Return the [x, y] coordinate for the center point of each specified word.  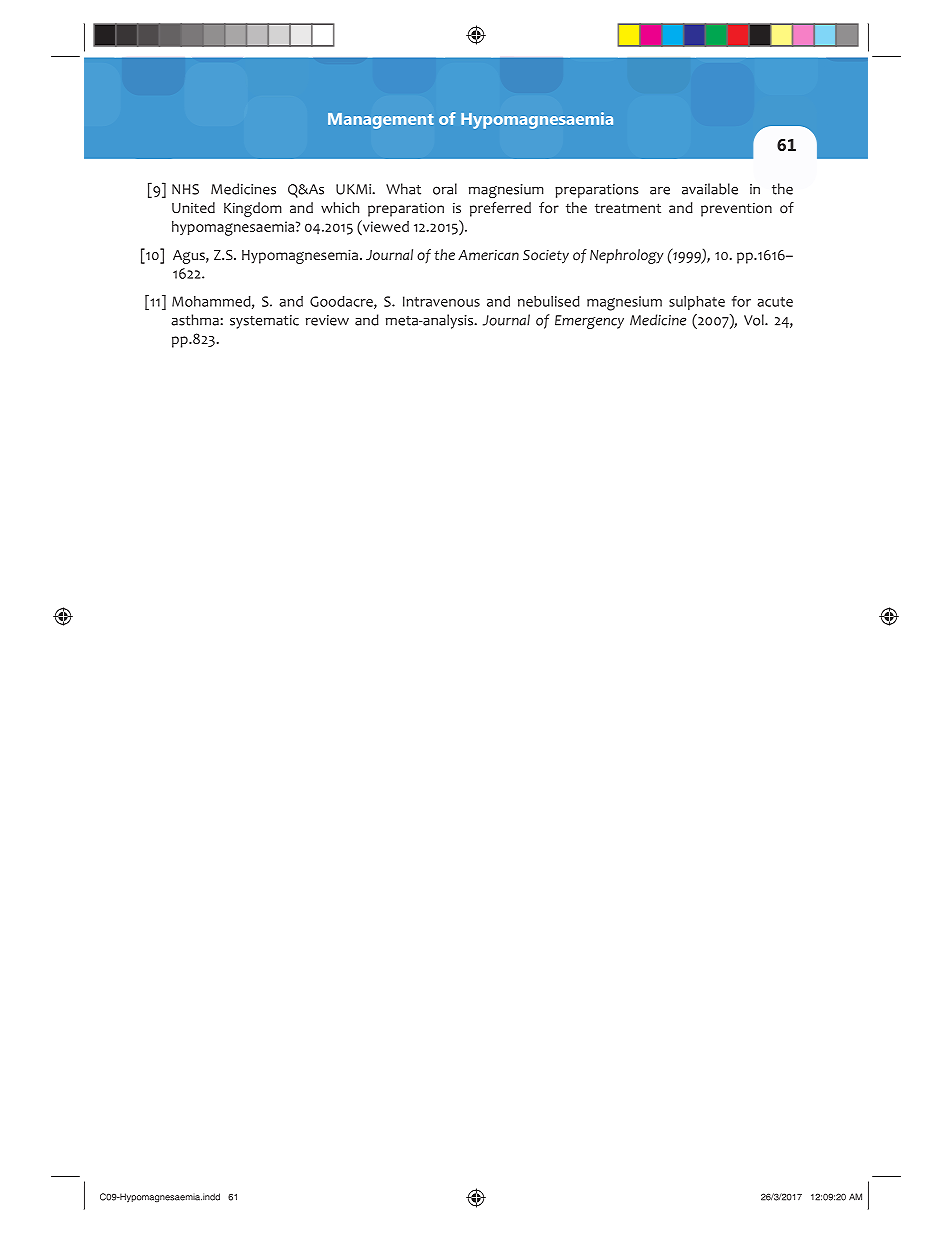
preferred [500, 209]
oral [445, 189]
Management [381, 121]
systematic [264, 322]
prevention [736, 210]
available [710, 189]
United [193, 207]
